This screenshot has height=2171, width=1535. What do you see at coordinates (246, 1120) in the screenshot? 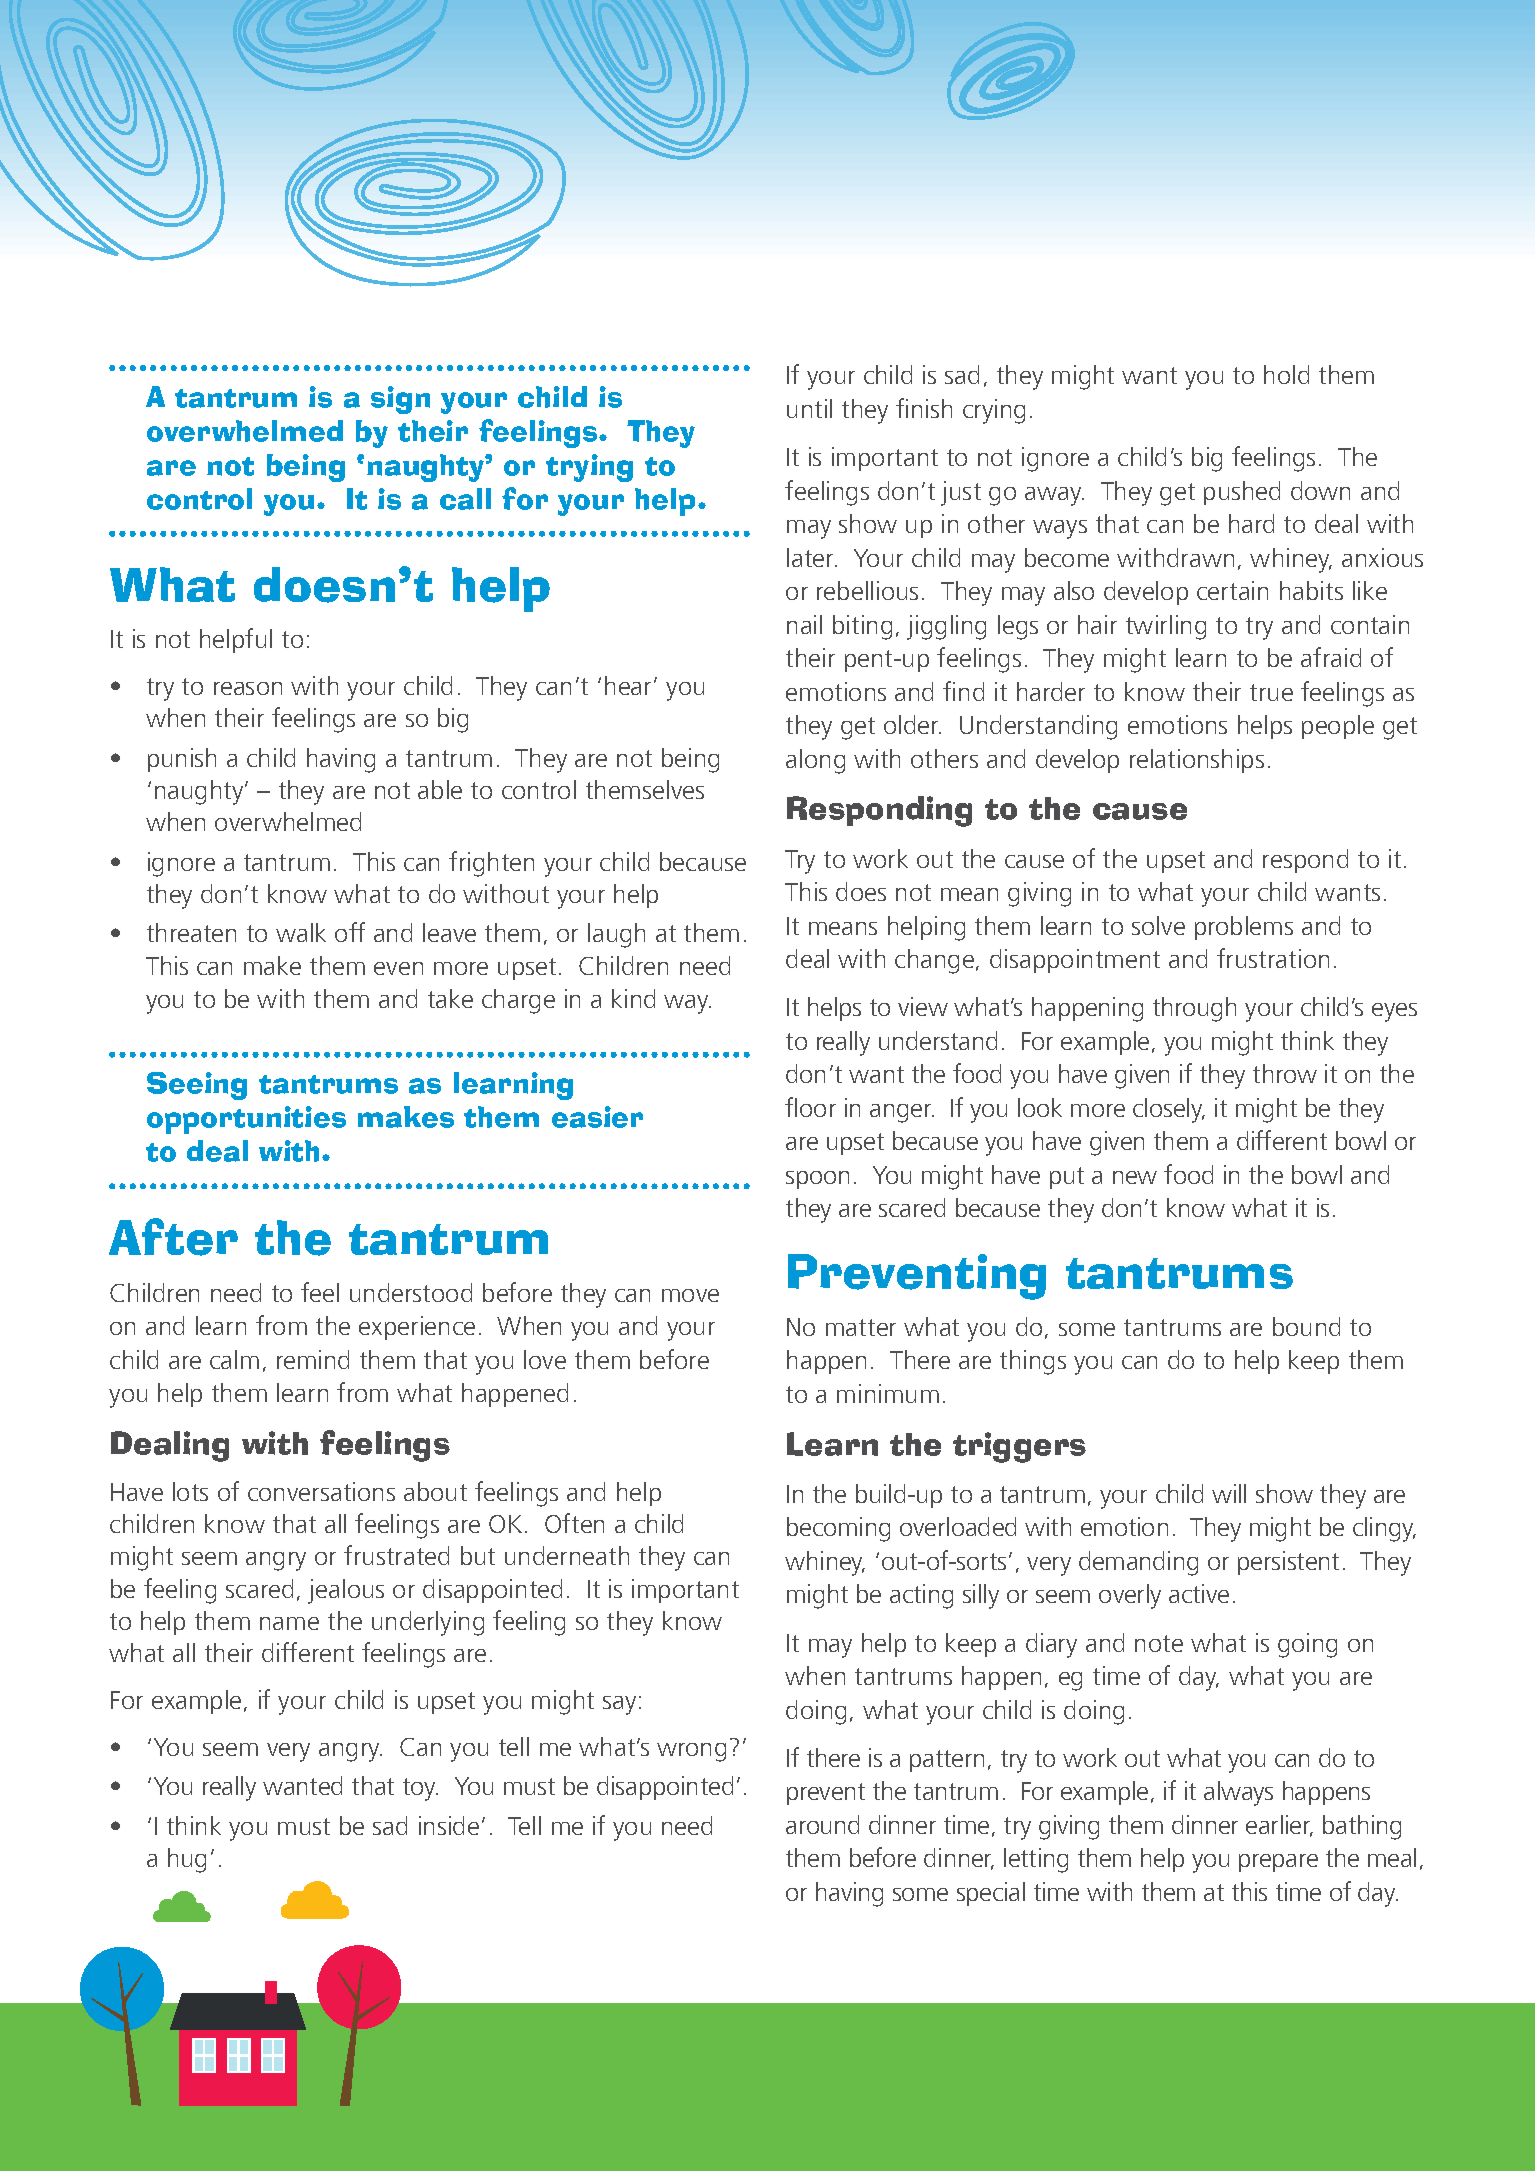
I see `opportunities` at bounding box center [246, 1120].
